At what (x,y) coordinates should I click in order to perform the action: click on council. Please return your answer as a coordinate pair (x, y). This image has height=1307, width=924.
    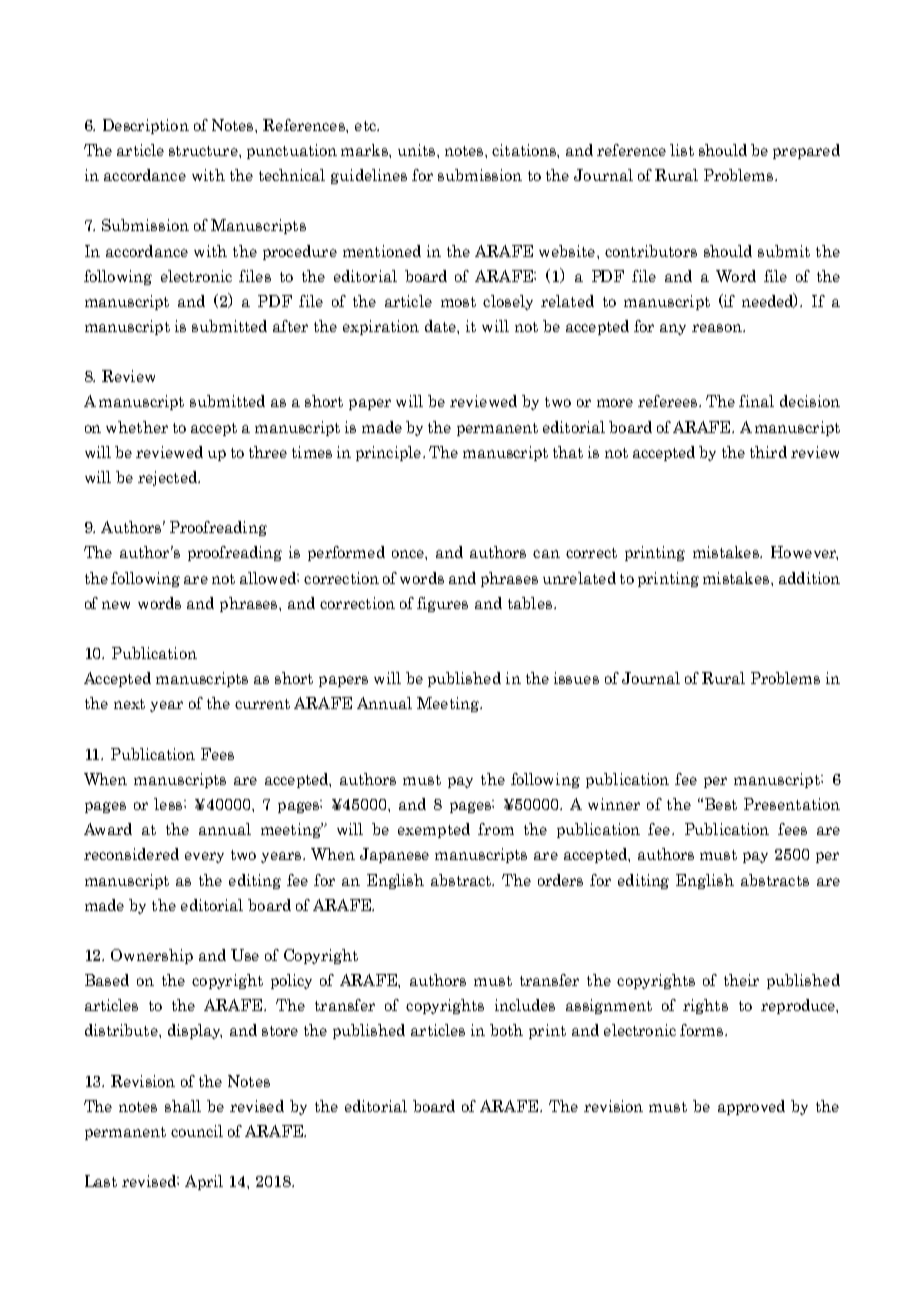
    Looking at the image, I should click on (197, 1131).
